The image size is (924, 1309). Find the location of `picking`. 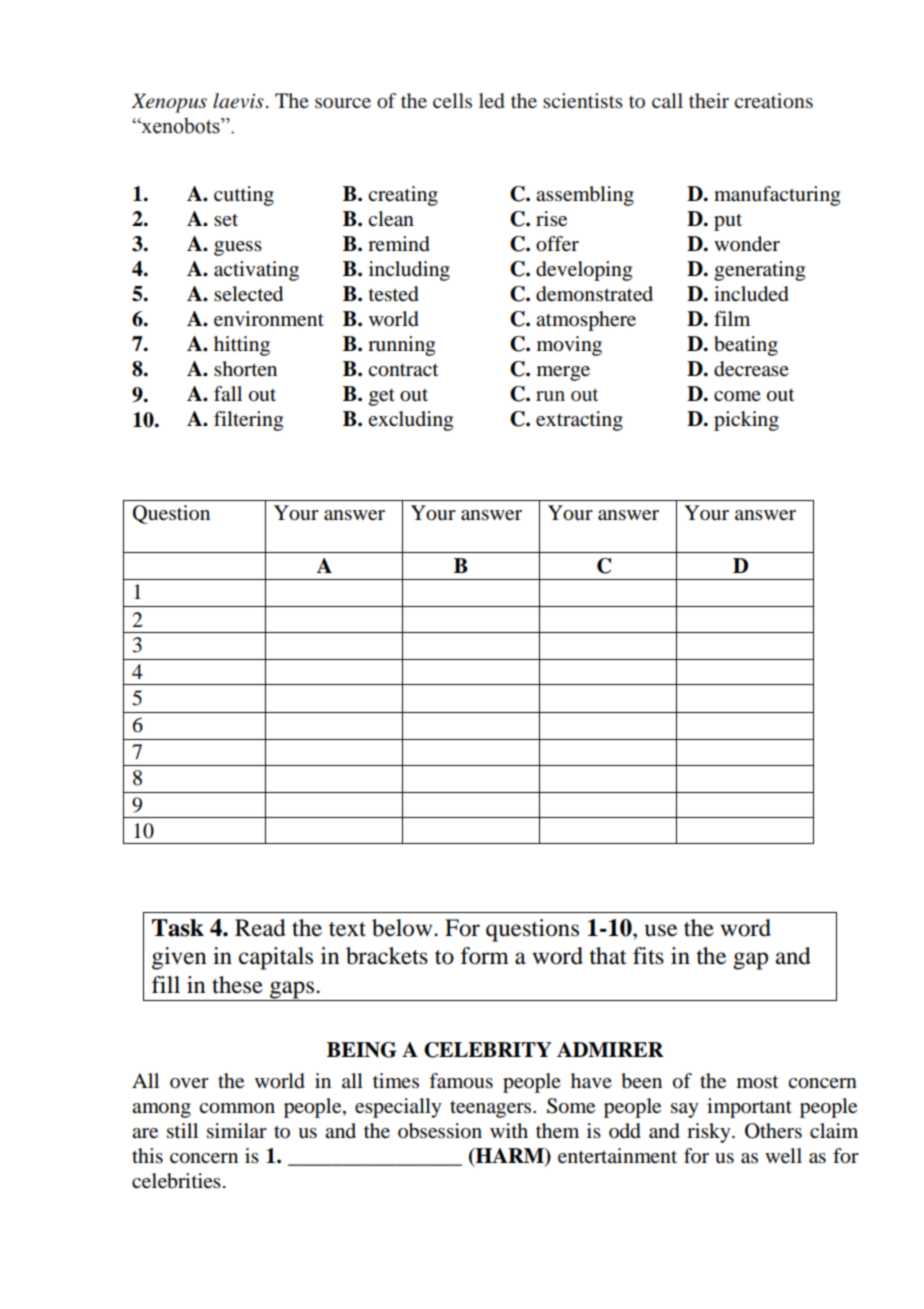

picking is located at coordinates (746, 421).
